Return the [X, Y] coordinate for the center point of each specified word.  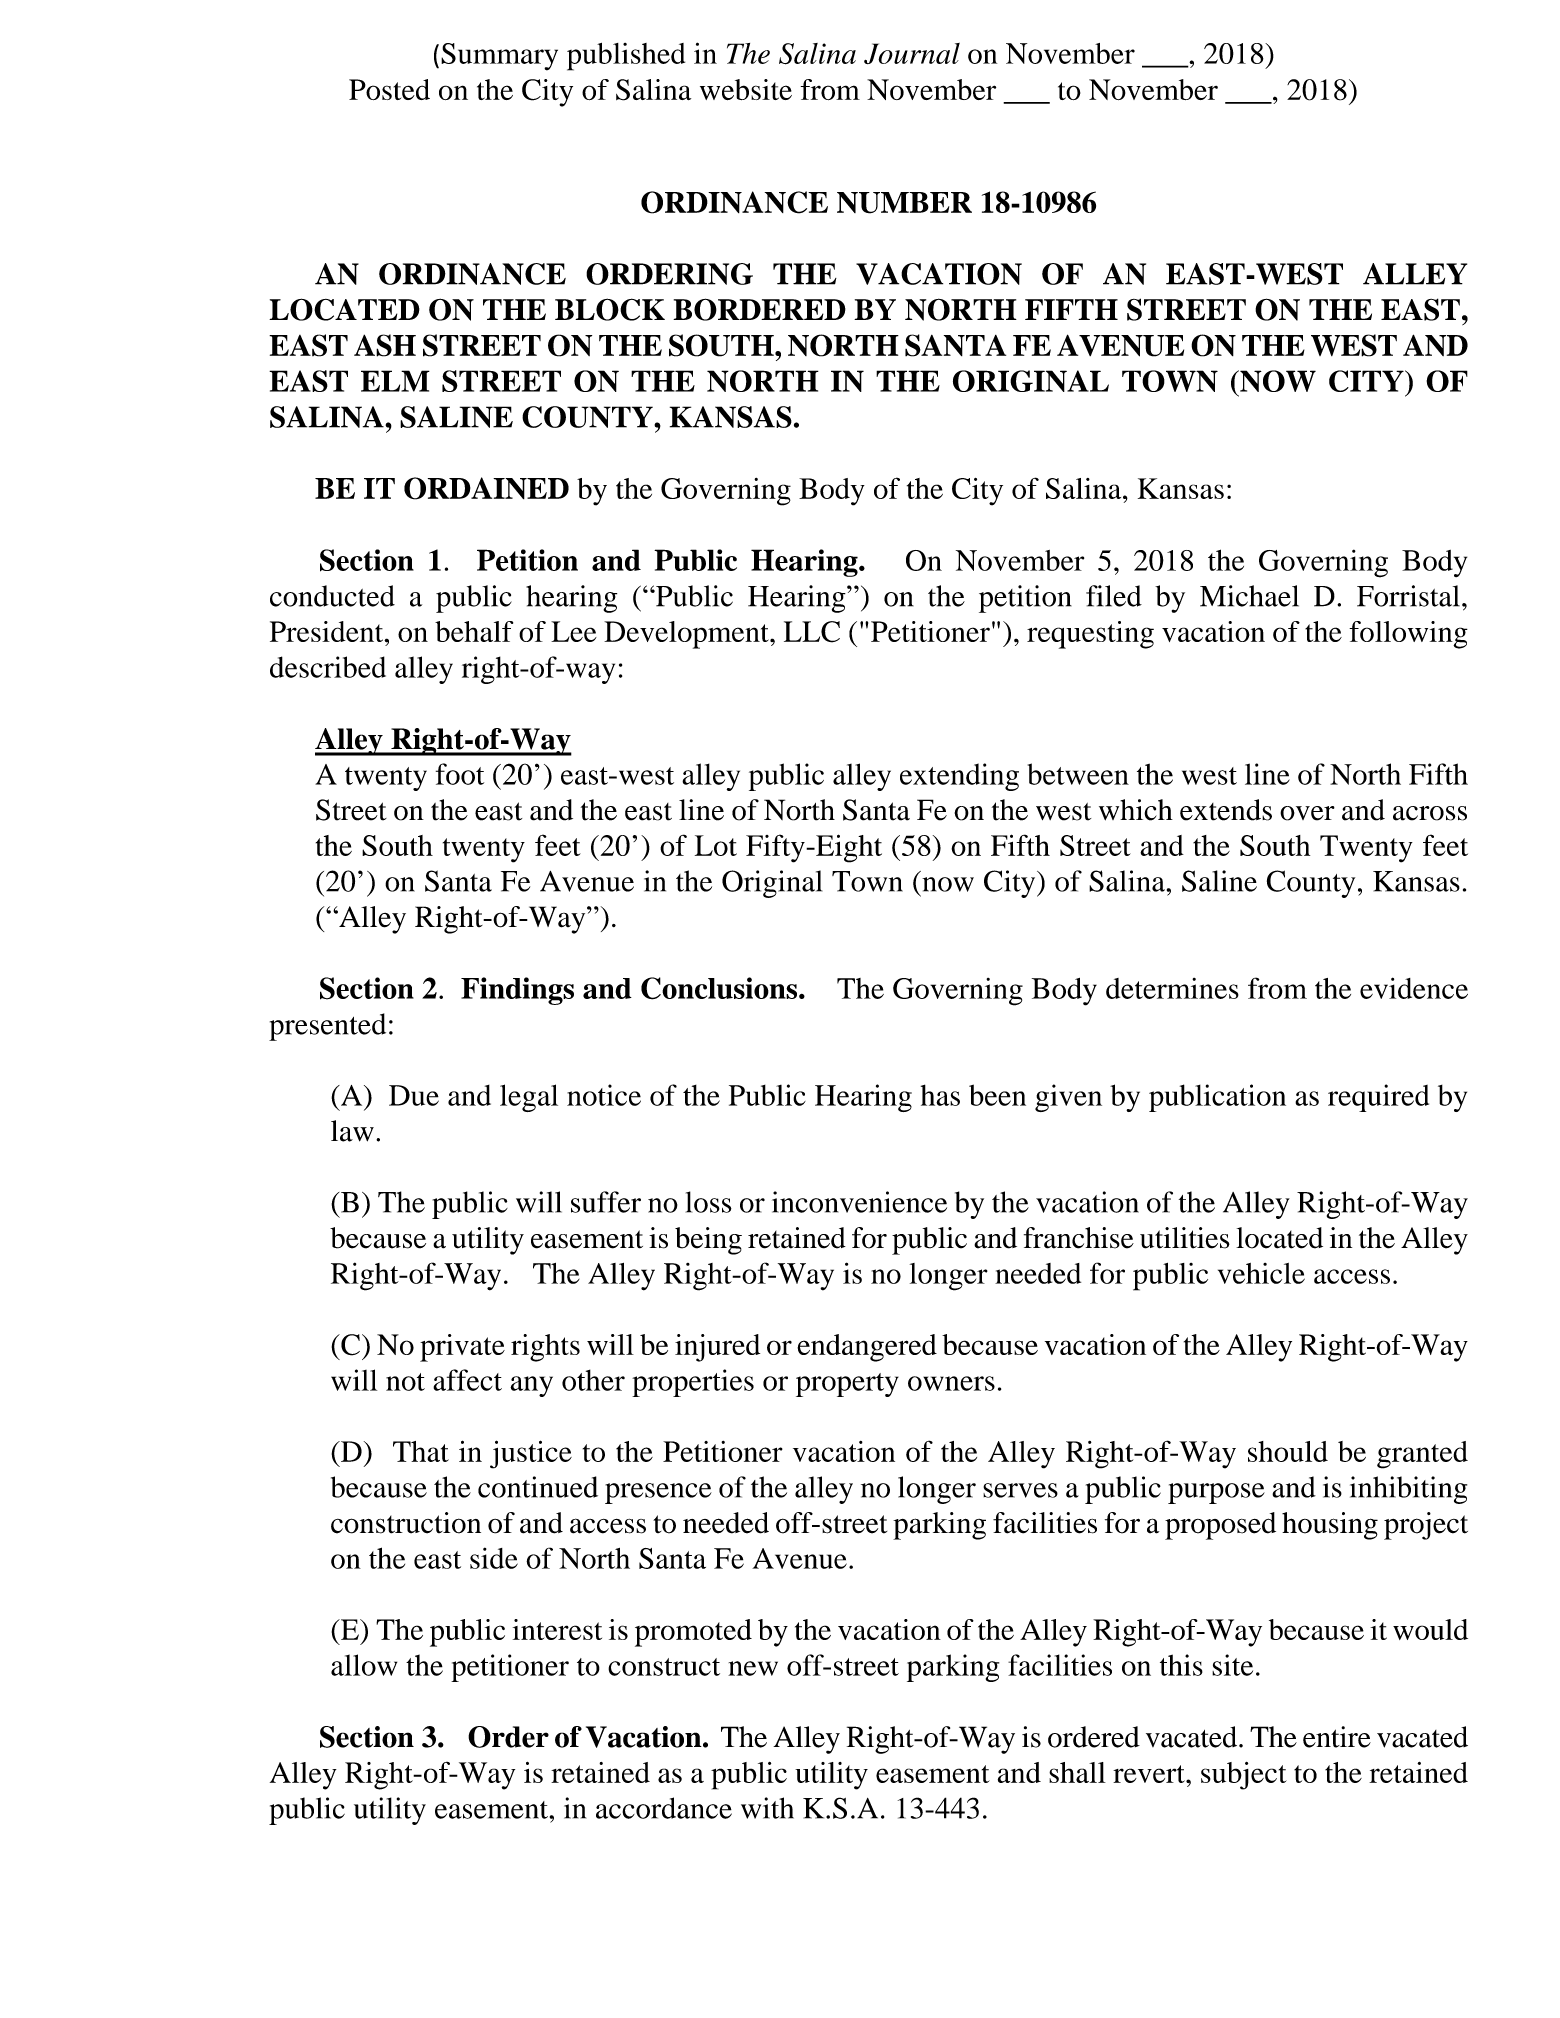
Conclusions [720, 988]
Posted [389, 89]
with [767, 1808]
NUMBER [904, 203]
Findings [517, 991]
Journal [912, 53]
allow [364, 1665]
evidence [1414, 988]
